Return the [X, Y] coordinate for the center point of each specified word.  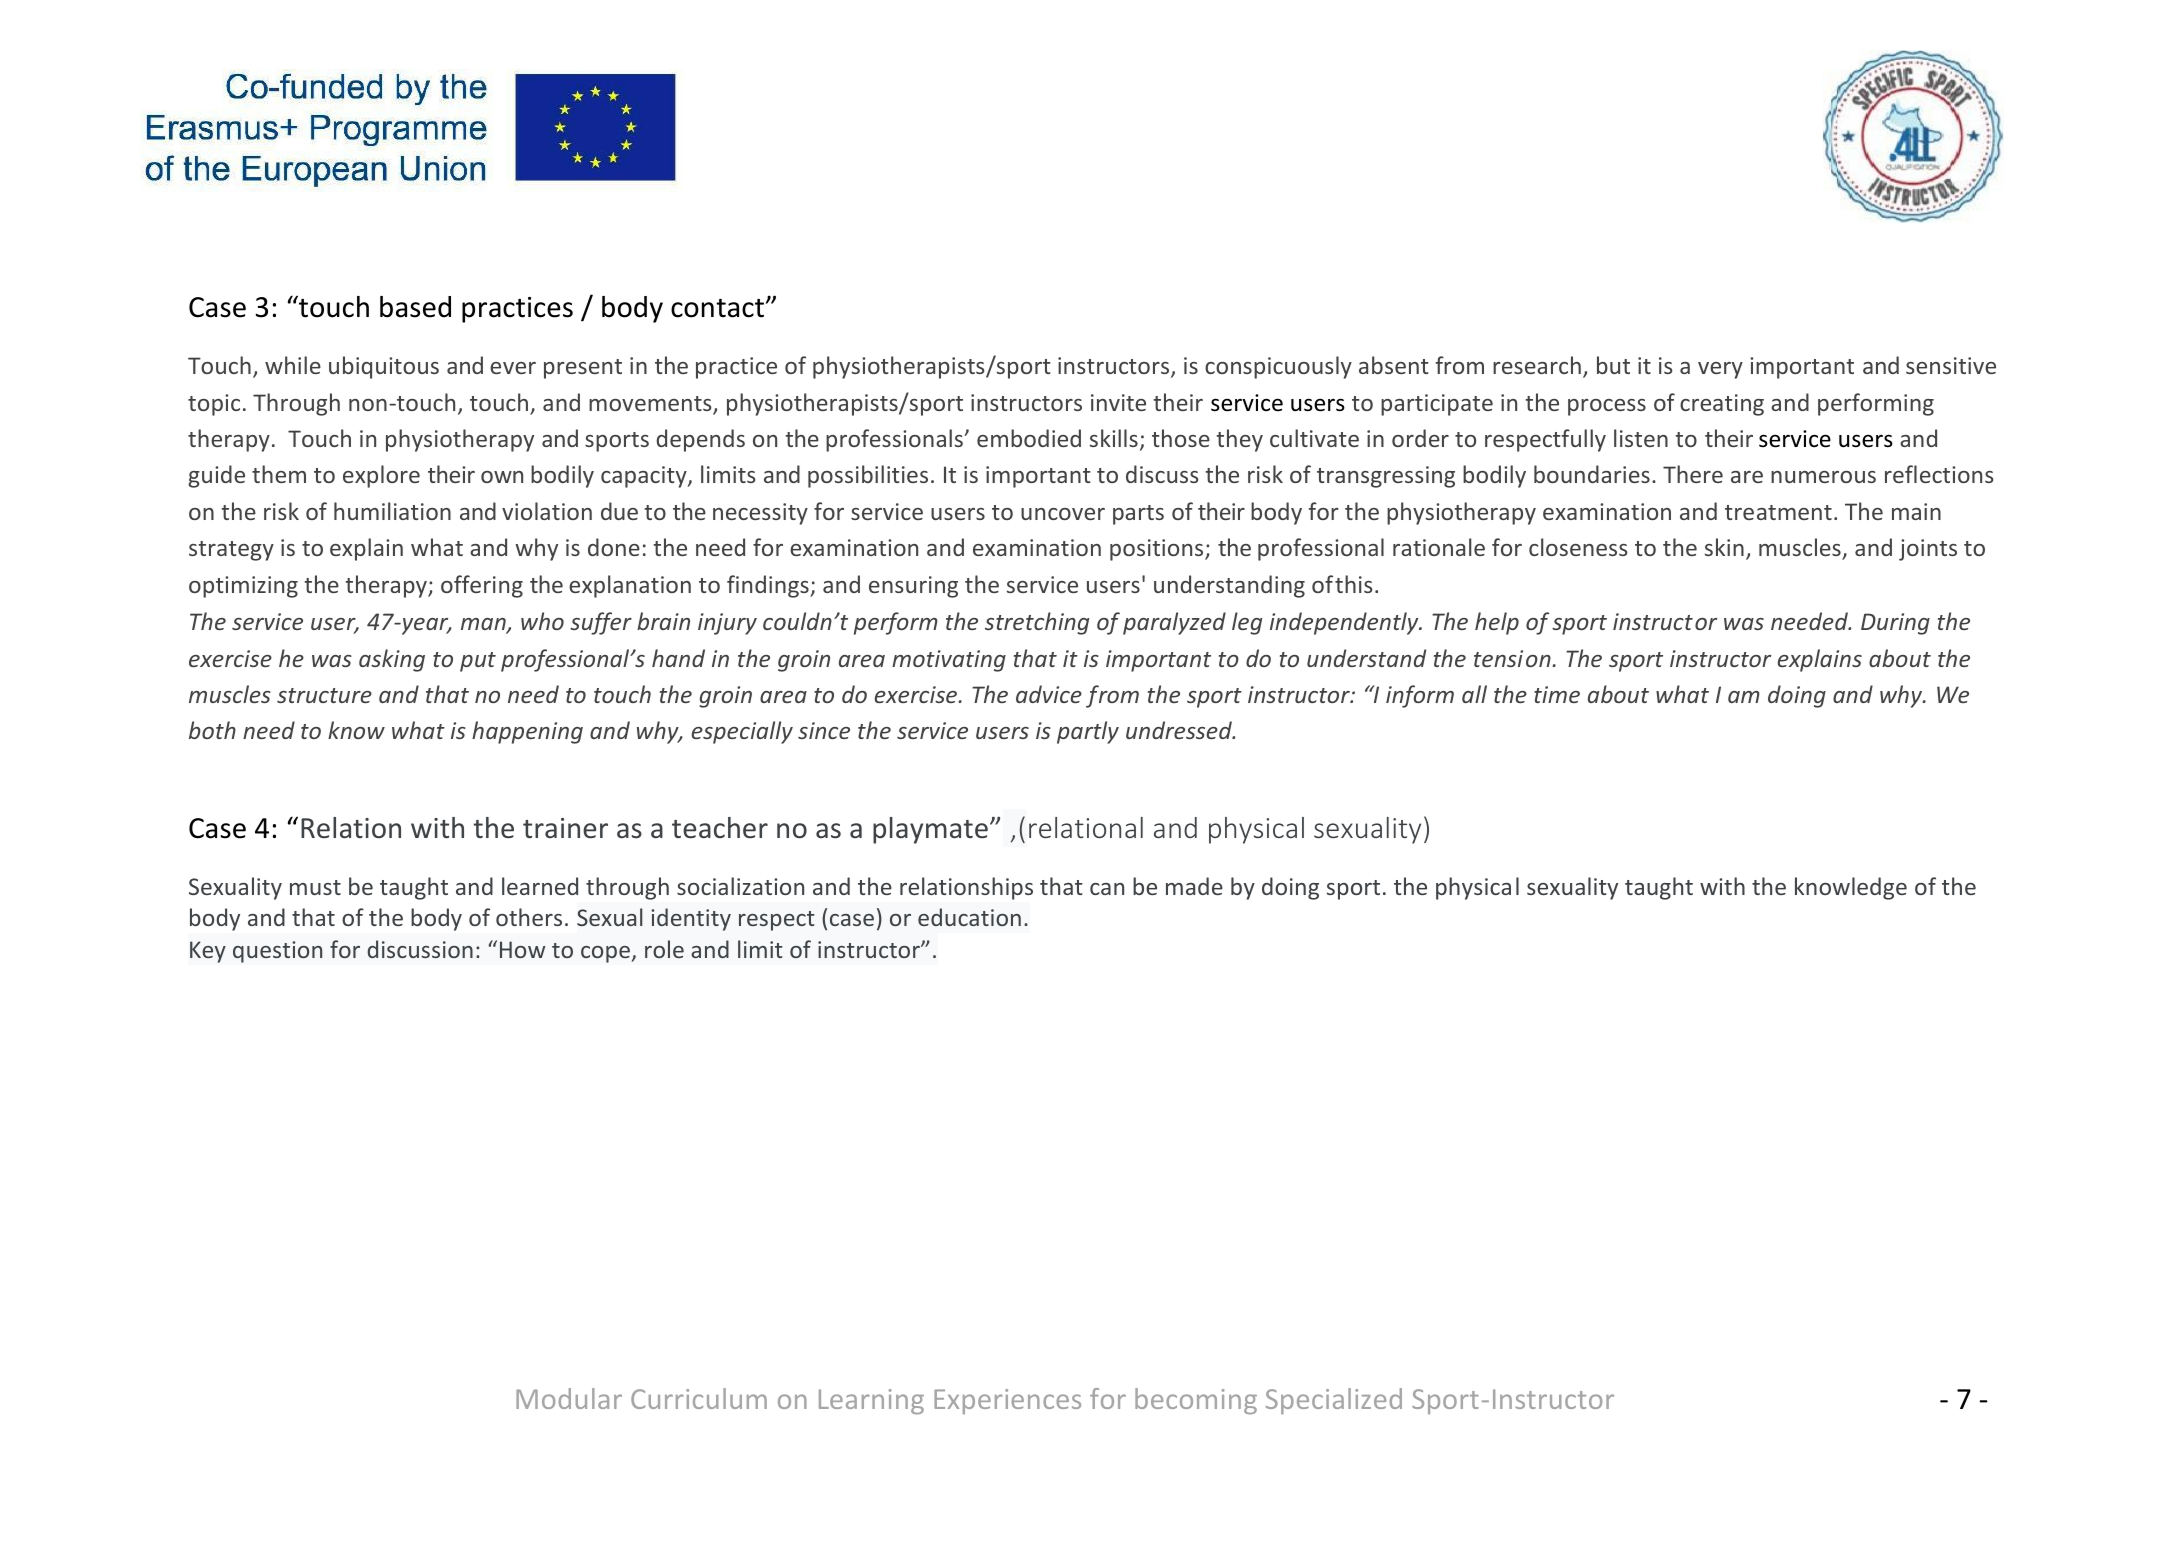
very [1720, 370]
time [1557, 694]
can [1107, 889]
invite [1118, 402]
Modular [569, 1398]
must [315, 887]
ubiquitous [384, 367]
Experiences [1007, 1401]
